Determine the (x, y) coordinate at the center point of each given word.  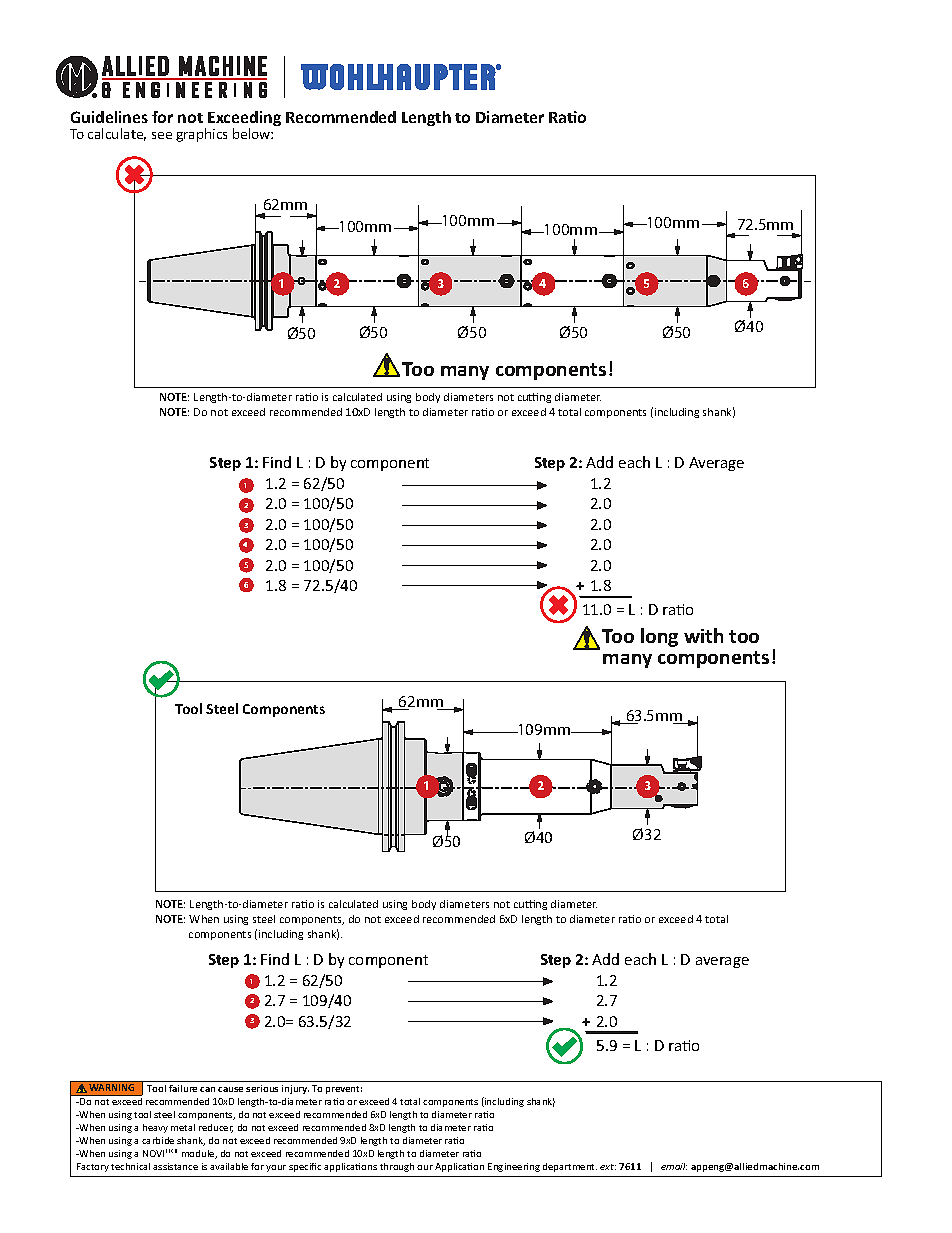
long (659, 637)
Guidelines (109, 117)
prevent (344, 1090)
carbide (158, 1140)
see (162, 135)
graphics (201, 135)
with (703, 635)
